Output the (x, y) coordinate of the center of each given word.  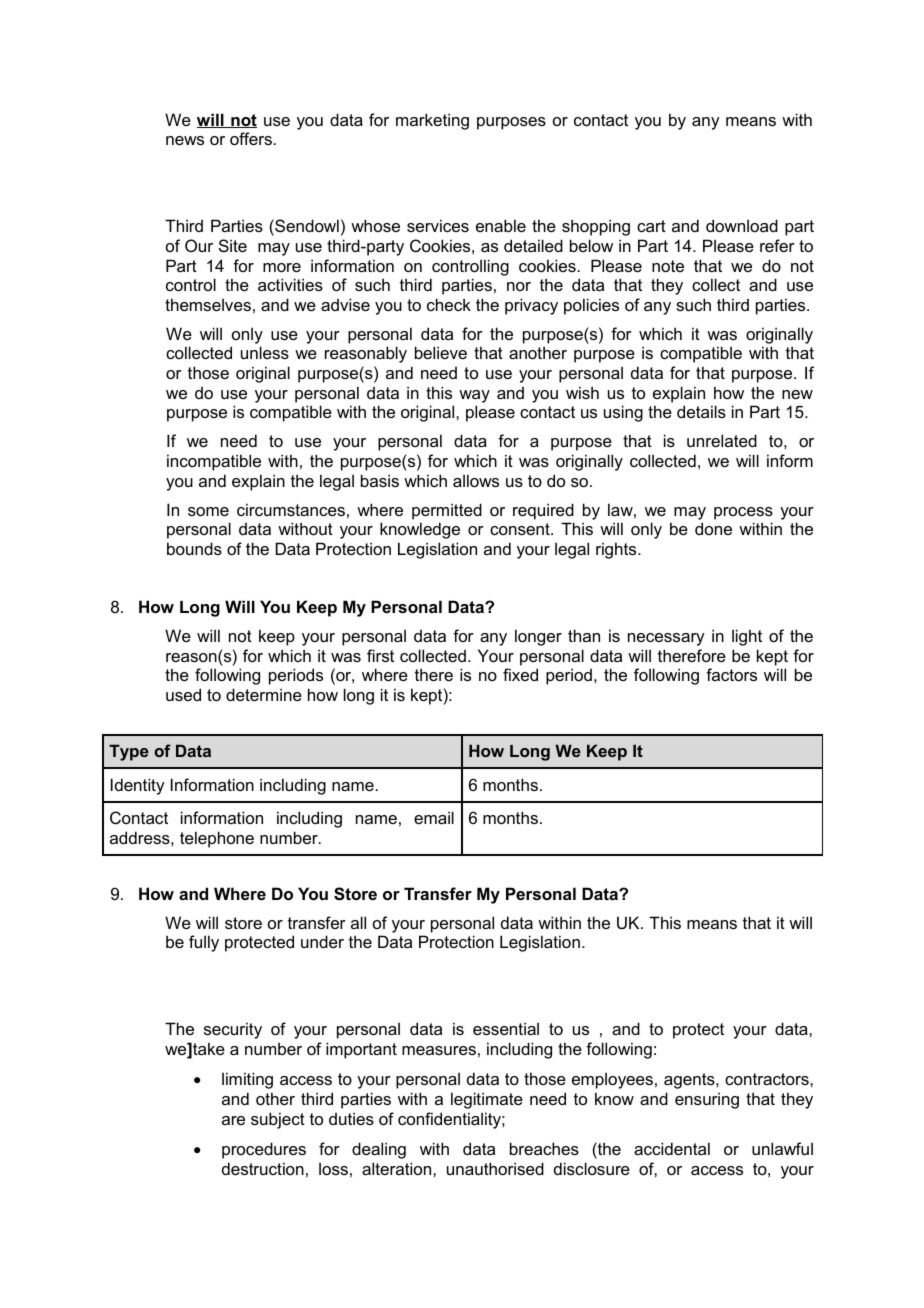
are (233, 1120)
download (742, 225)
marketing (432, 121)
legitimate (487, 1100)
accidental (672, 1148)
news (185, 140)
